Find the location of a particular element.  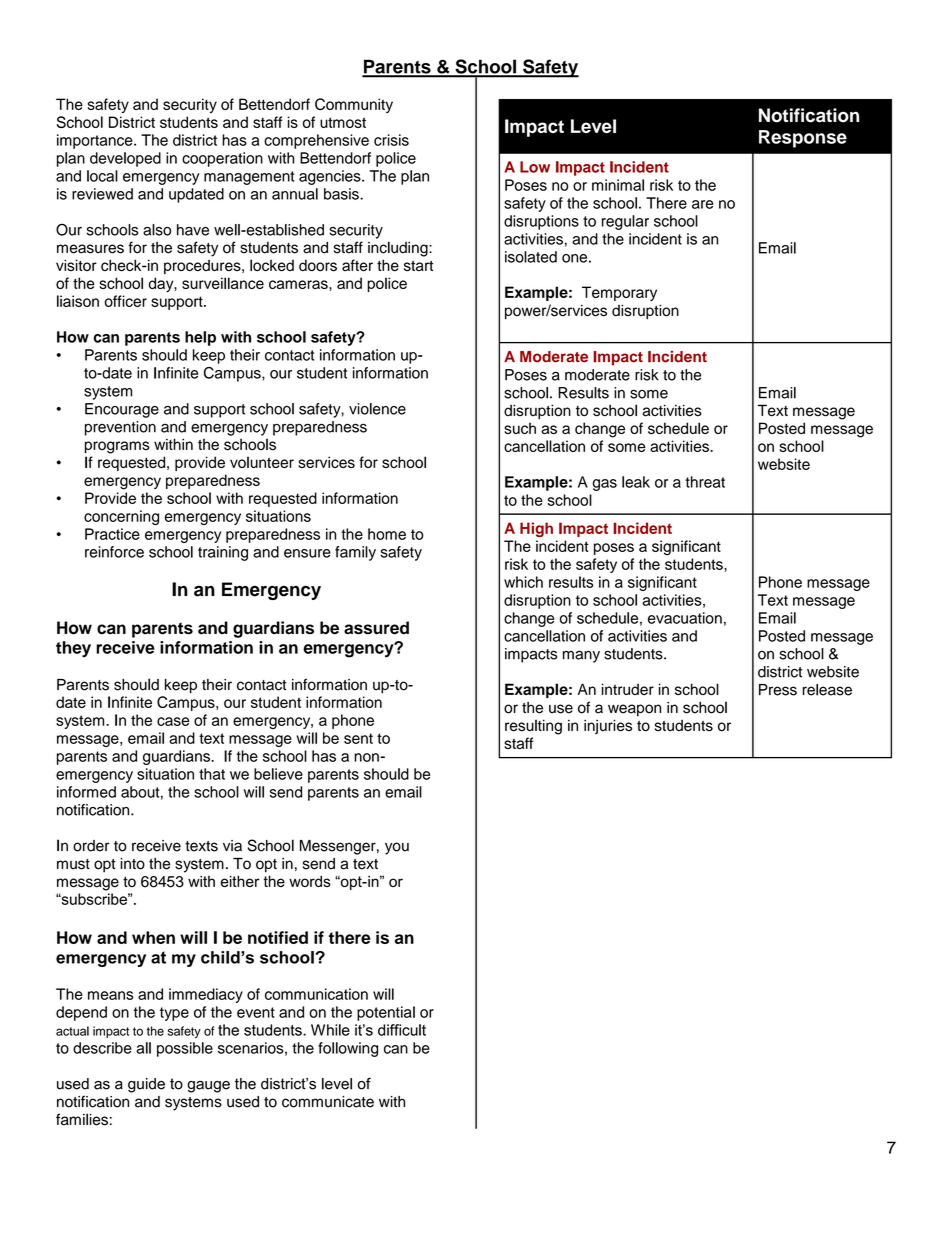

help is located at coordinates (200, 338).
